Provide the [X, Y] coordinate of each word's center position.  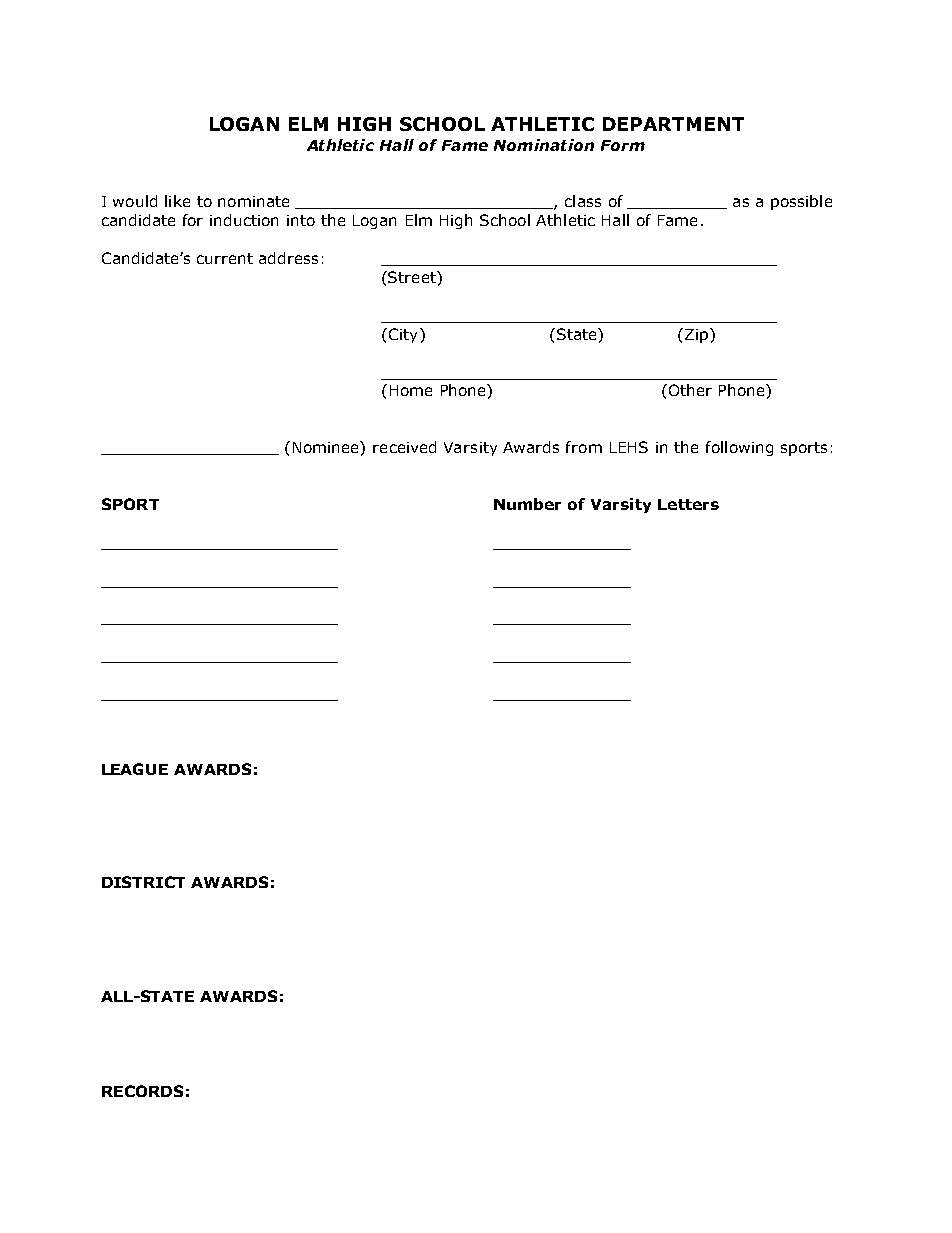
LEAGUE [135, 769]
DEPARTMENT [673, 124]
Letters [688, 504]
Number [527, 504]
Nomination [544, 145]
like [177, 201]
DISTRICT [143, 882]
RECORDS [142, 1091]
